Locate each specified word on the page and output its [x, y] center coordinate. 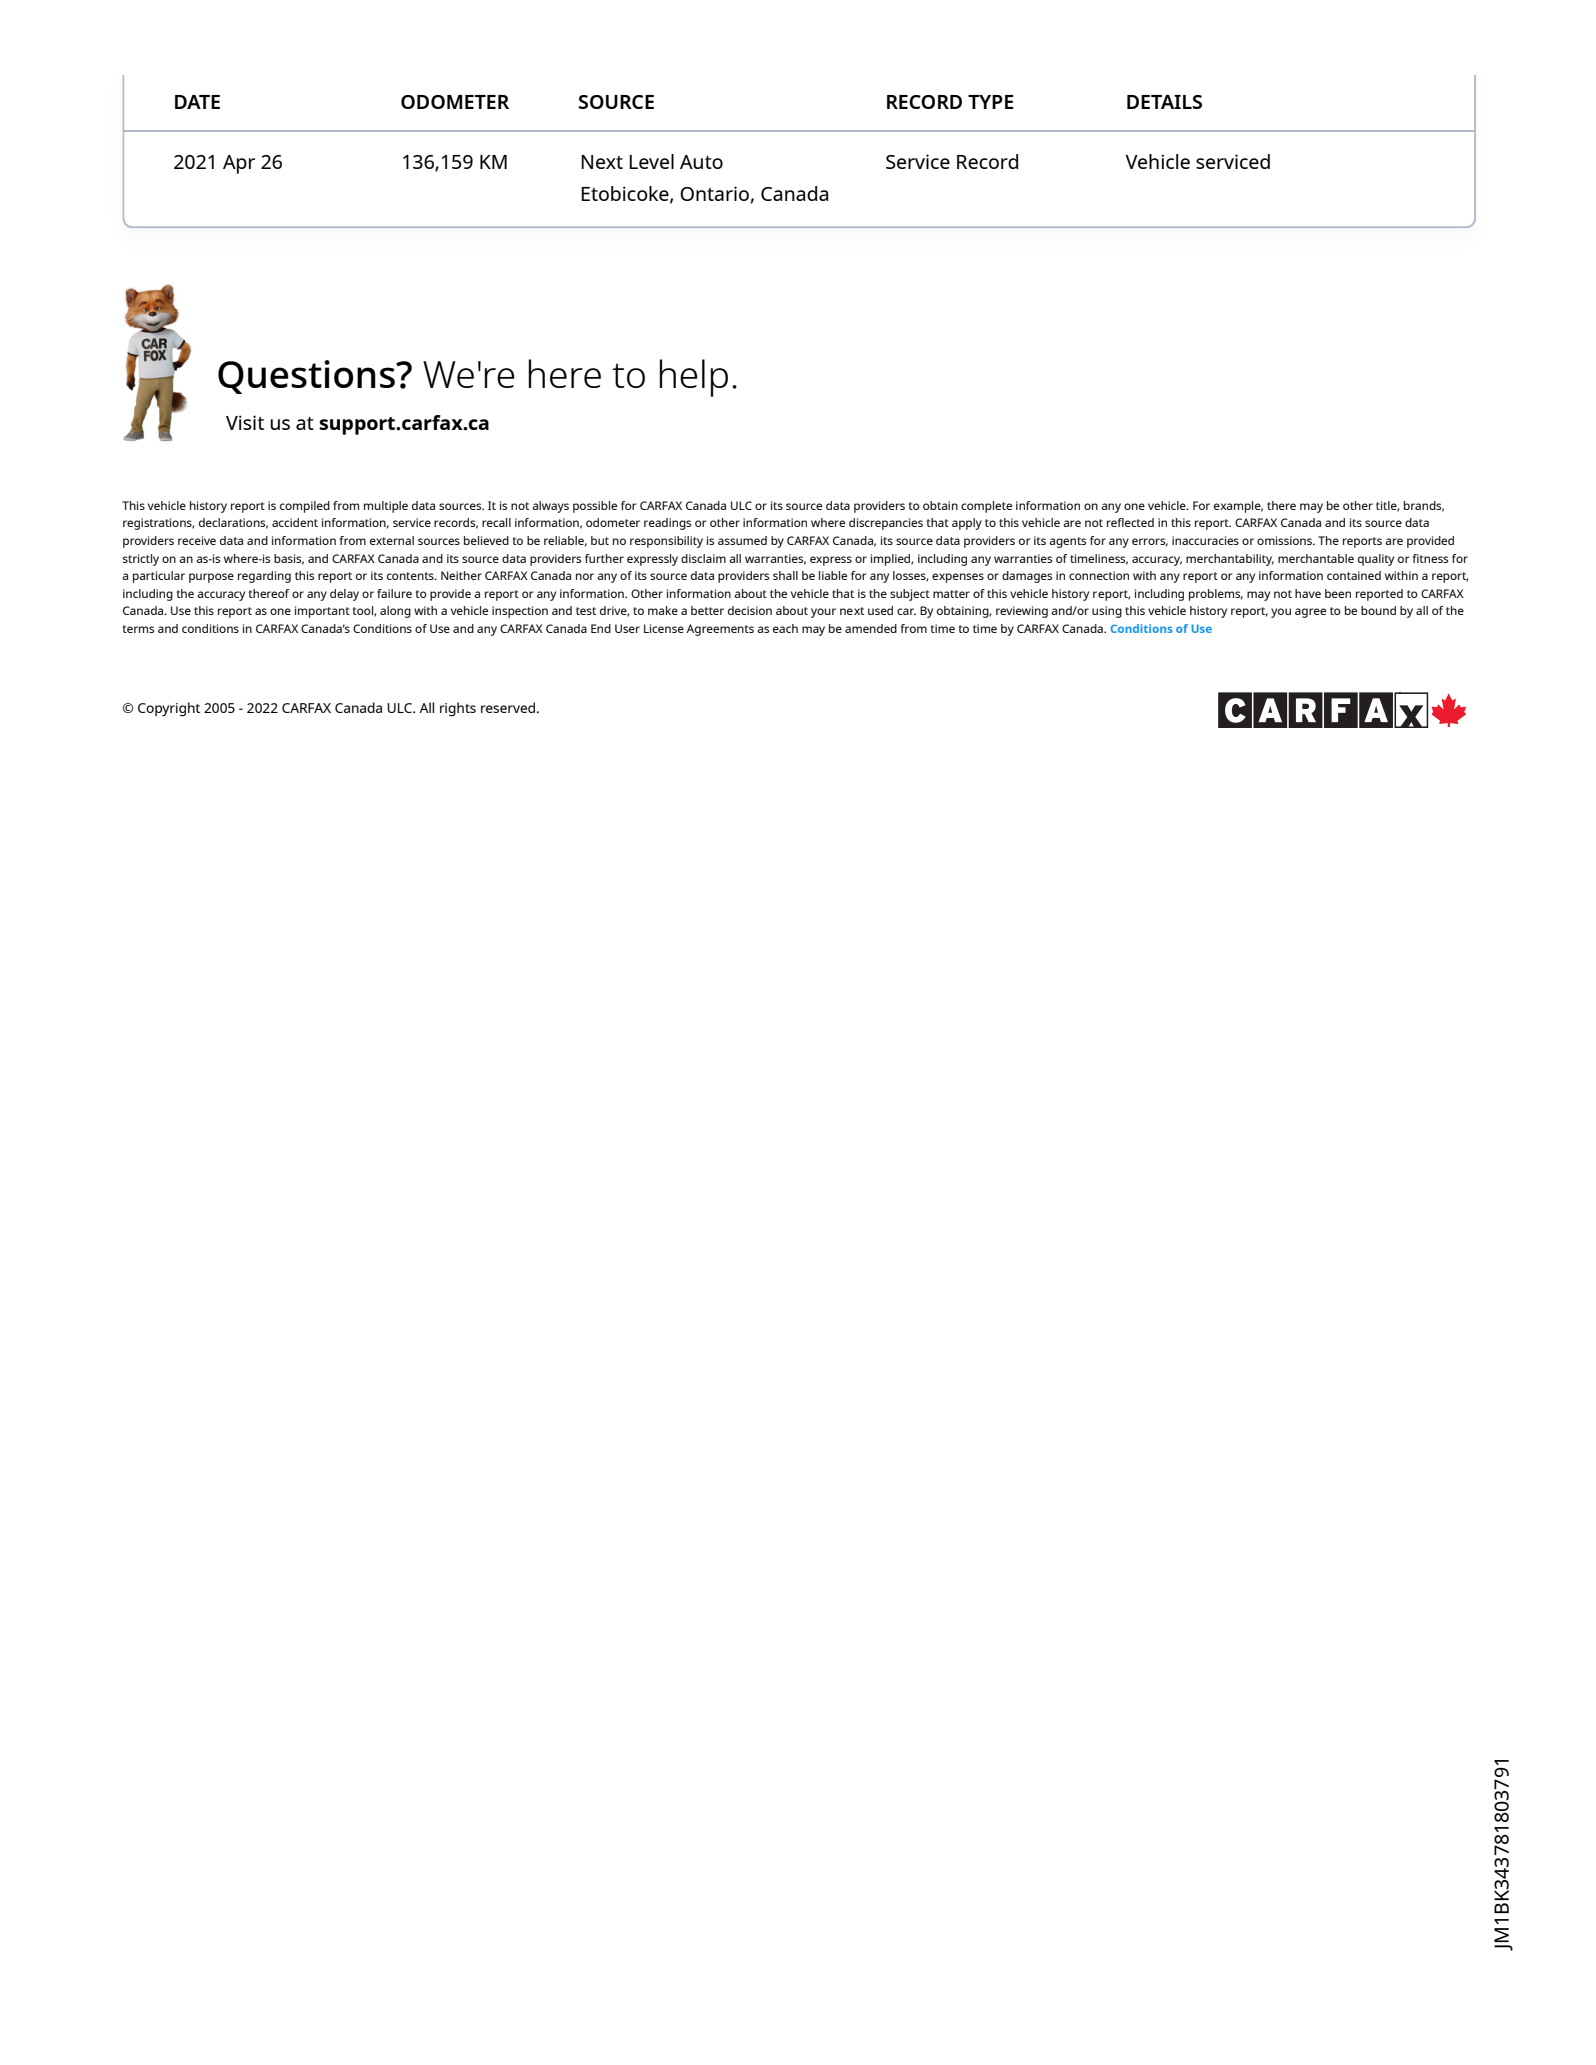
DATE [197, 102]
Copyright [169, 709]
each [785, 628]
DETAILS [1164, 102]
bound [1378, 610]
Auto [701, 162]
